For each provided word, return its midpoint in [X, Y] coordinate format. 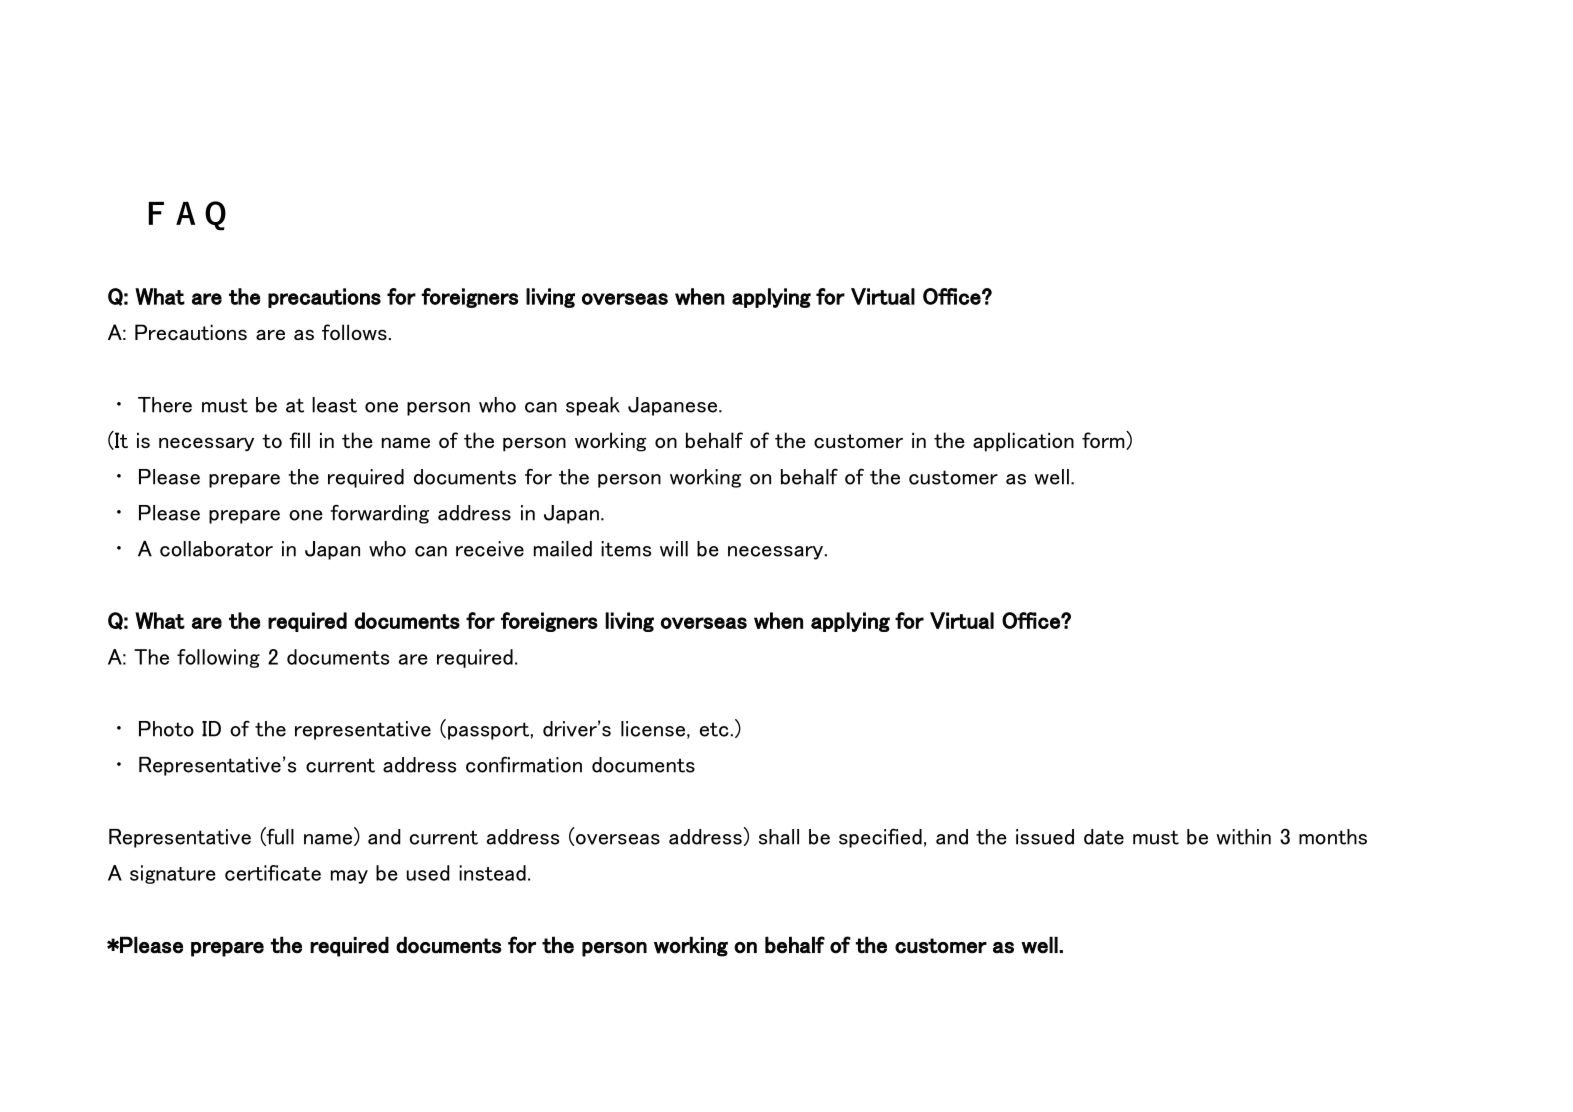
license [653, 729]
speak [593, 406]
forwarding [379, 514]
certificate [273, 873]
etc [714, 729]
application [1023, 442]
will [674, 549]
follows [354, 332]
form [1104, 440]
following [218, 658]
